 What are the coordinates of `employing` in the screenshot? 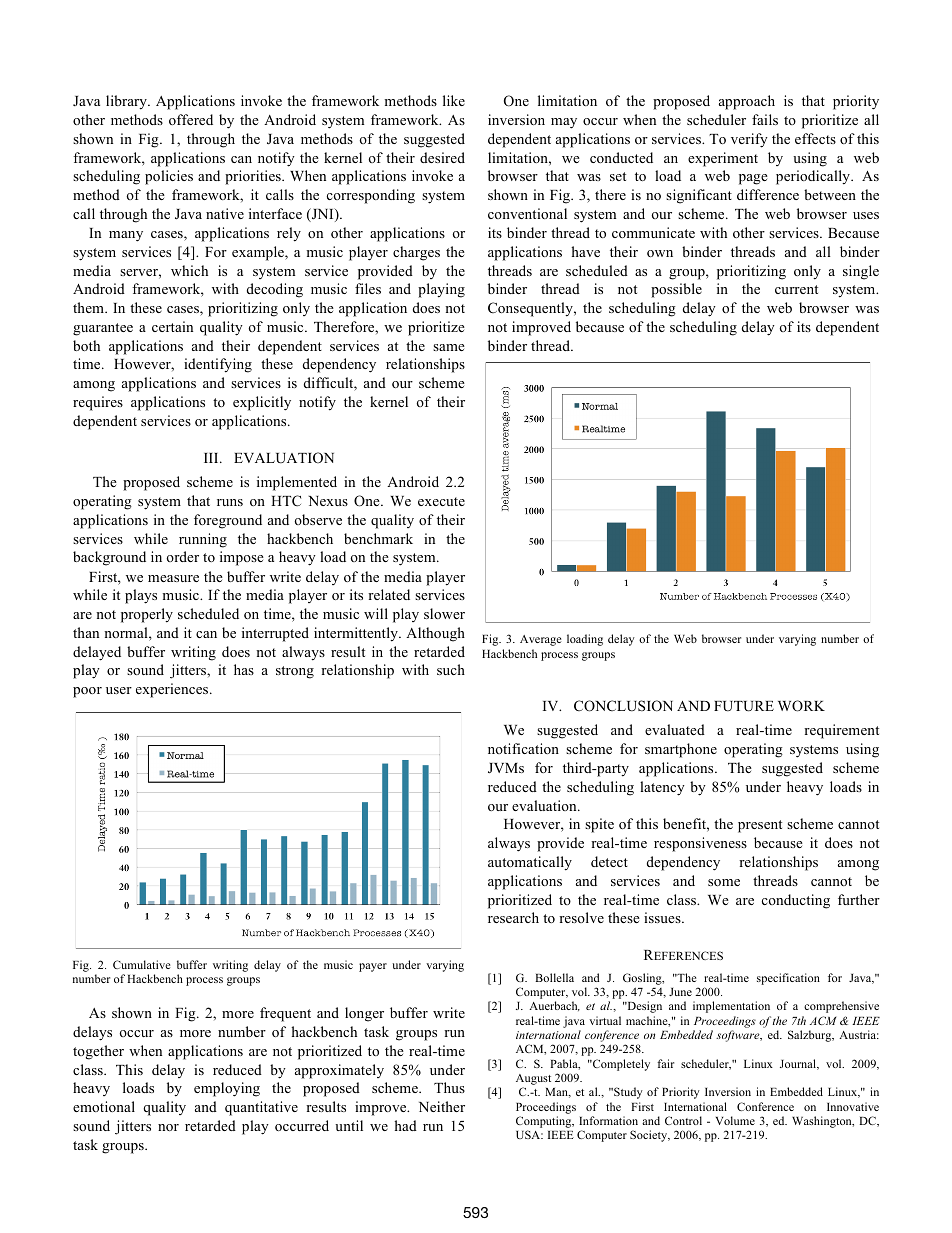 It's located at (227, 1089).
